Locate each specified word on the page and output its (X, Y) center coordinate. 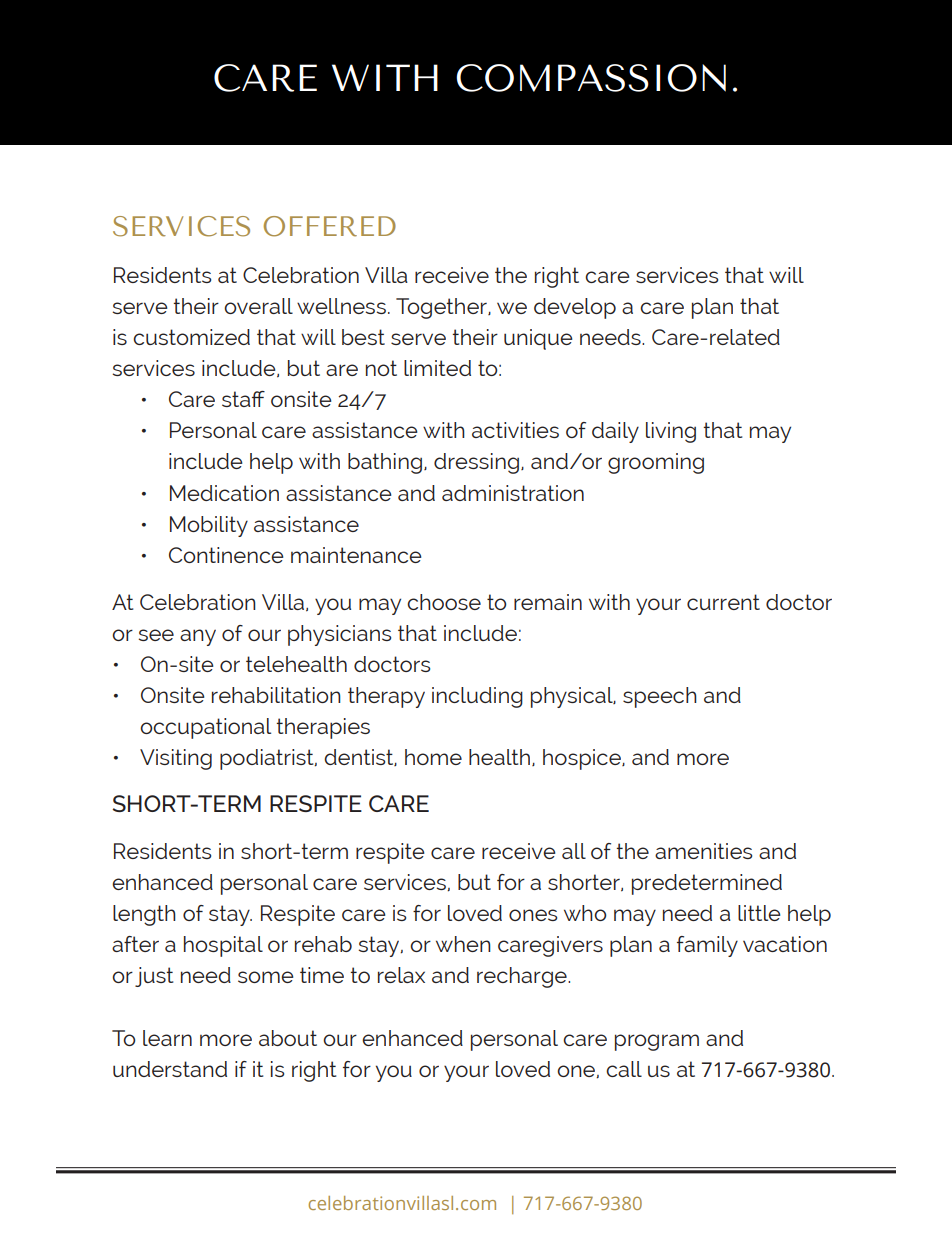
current (723, 602)
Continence (226, 555)
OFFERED (330, 226)
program (657, 1042)
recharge (523, 977)
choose (444, 602)
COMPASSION (591, 78)
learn (167, 1038)
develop (575, 308)
